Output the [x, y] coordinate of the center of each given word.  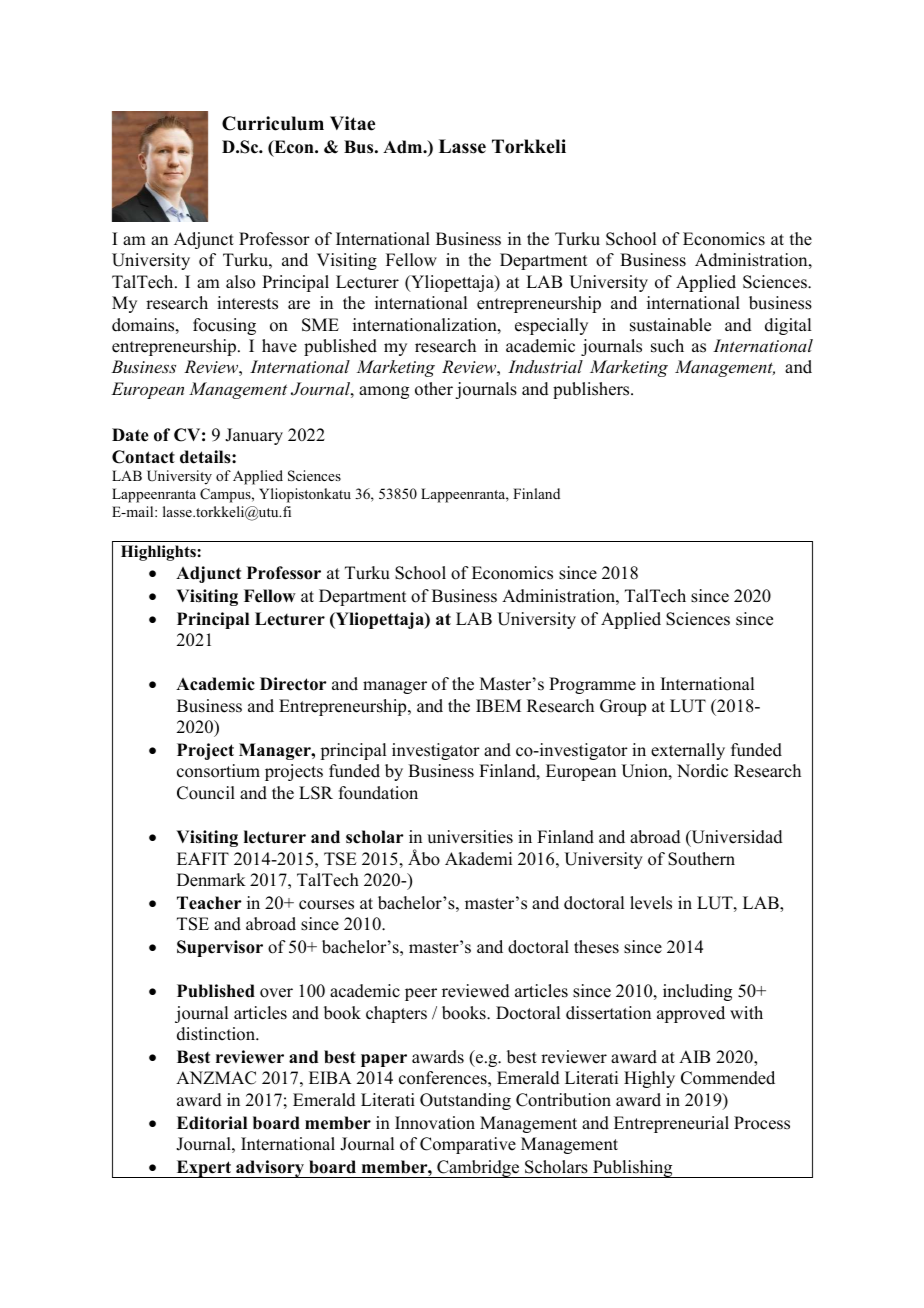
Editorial [212, 1123]
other [434, 389]
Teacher [209, 903]
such [667, 346]
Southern [701, 859]
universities [470, 837]
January [254, 436]
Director [293, 684]
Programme [592, 685]
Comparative [468, 1145]
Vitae [352, 123]
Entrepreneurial [671, 1124]
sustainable [670, 325]
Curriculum [273, 123]
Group [623, 707]
